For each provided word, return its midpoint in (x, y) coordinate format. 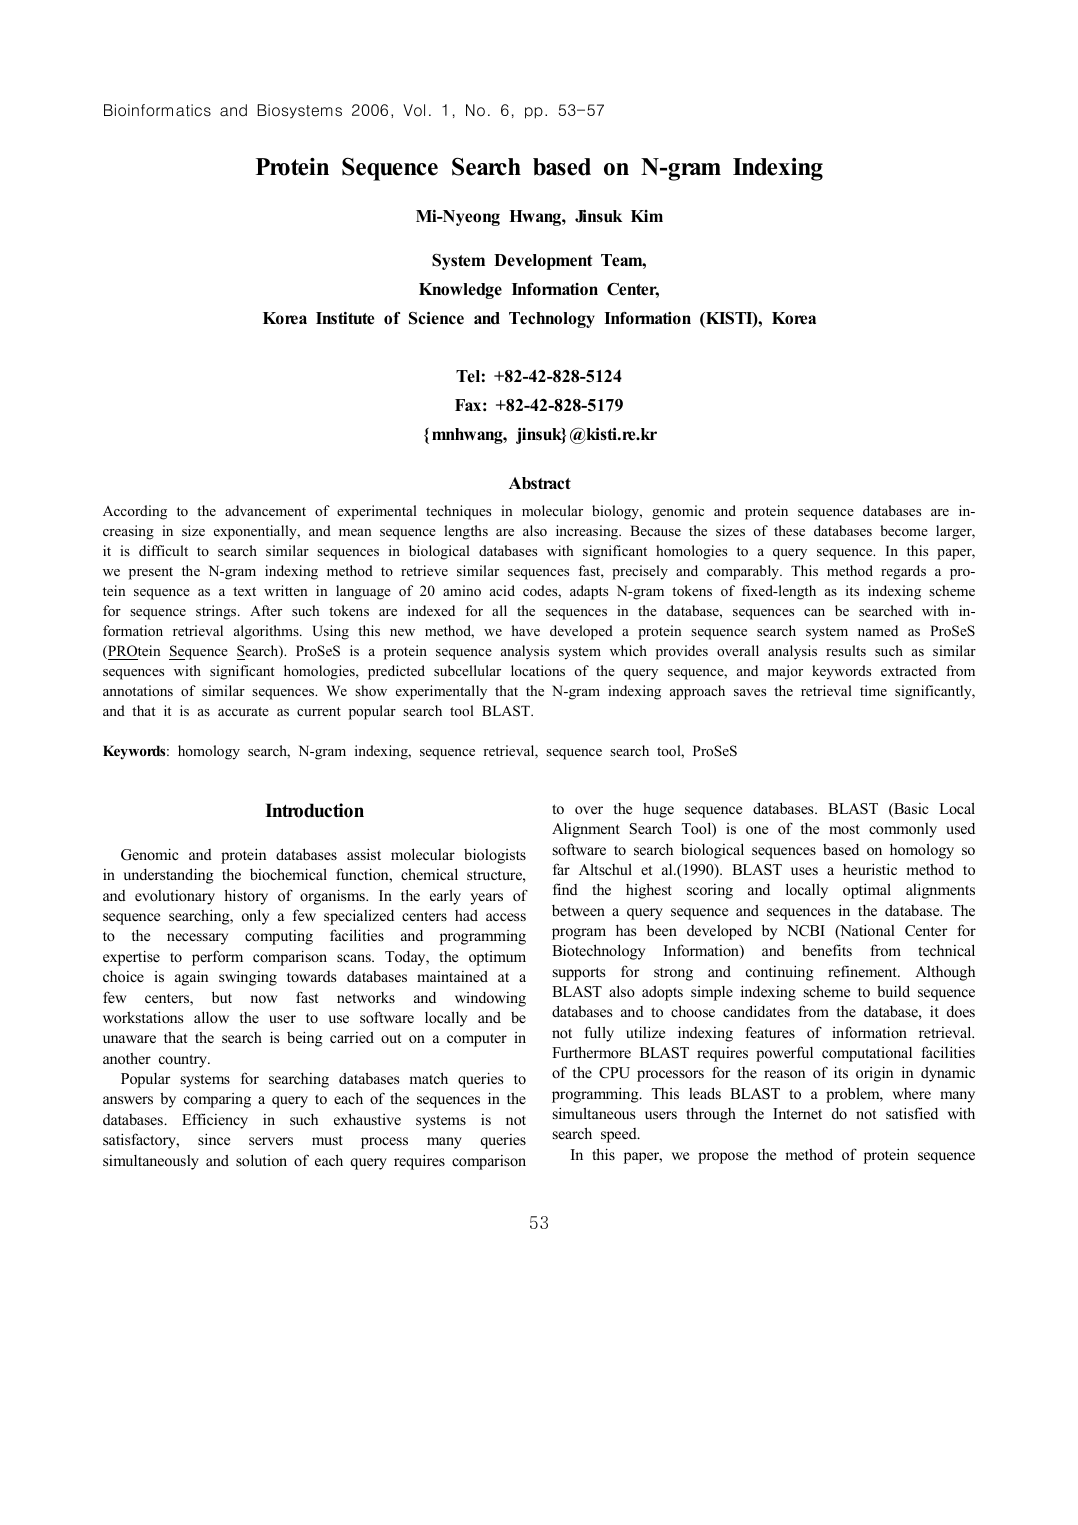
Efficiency (215, 1121)
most (844, 829)
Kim (647, 216)
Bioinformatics (157, 110)
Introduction (314, 810)
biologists (495, 856)
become (904, 530)
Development (543, 262)
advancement (265, 510)
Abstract (540, 483)
